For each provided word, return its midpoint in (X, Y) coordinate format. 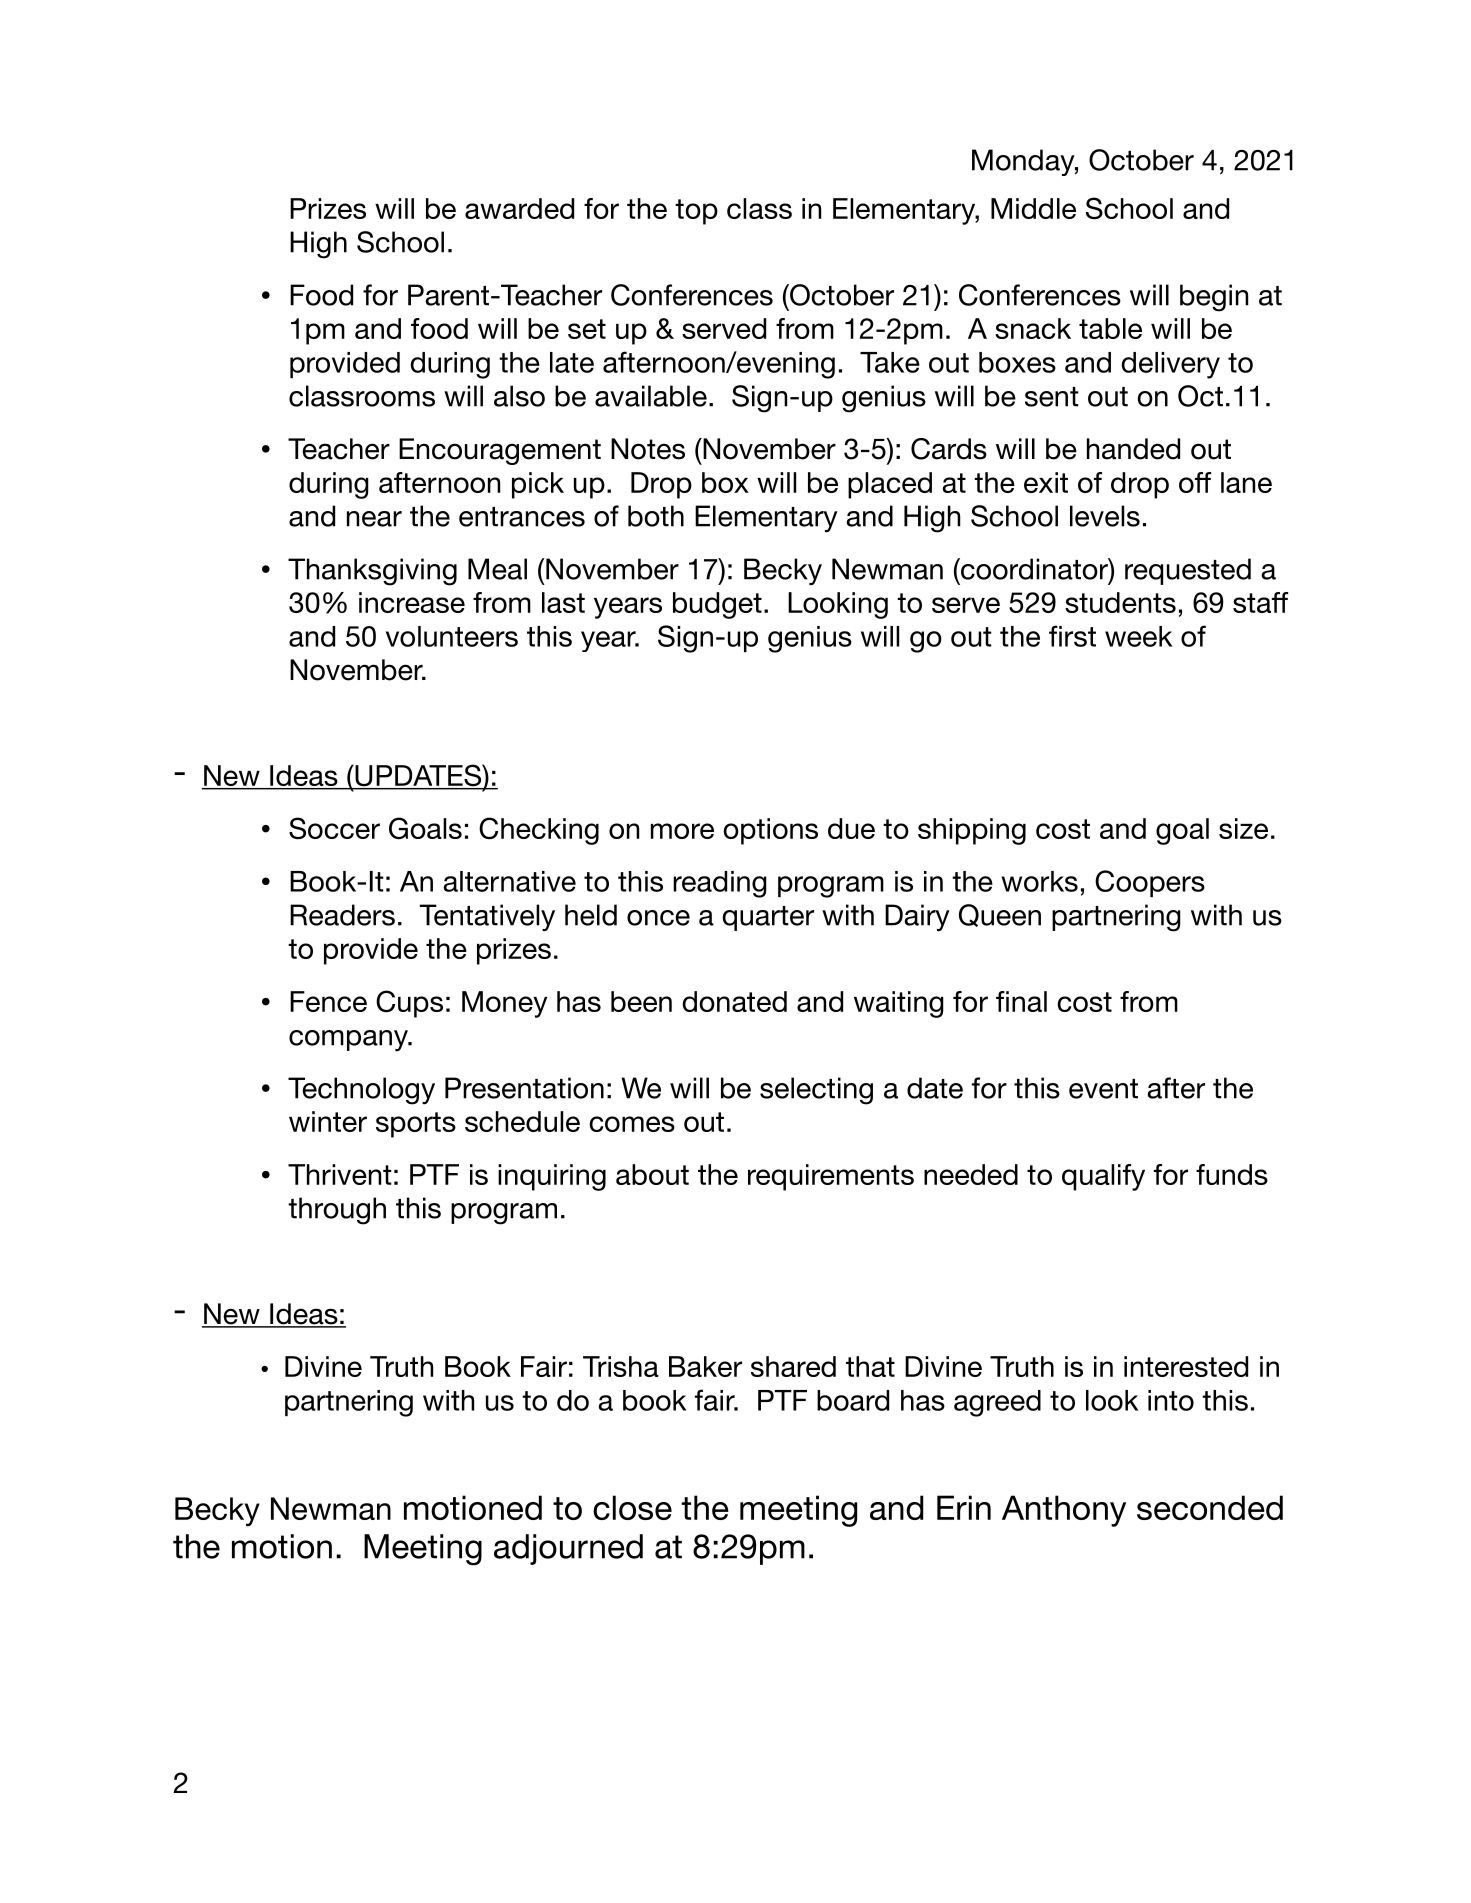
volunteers (452, 636)
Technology (361, 1091)
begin (1214, 298)
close (632, 1507)
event (1103, 1089)
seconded (1210, 1507)
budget (717, 605)
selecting (816, 1091)
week (1138, 636)
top (696, 212)
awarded (519, 208)
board (853, 1400)
